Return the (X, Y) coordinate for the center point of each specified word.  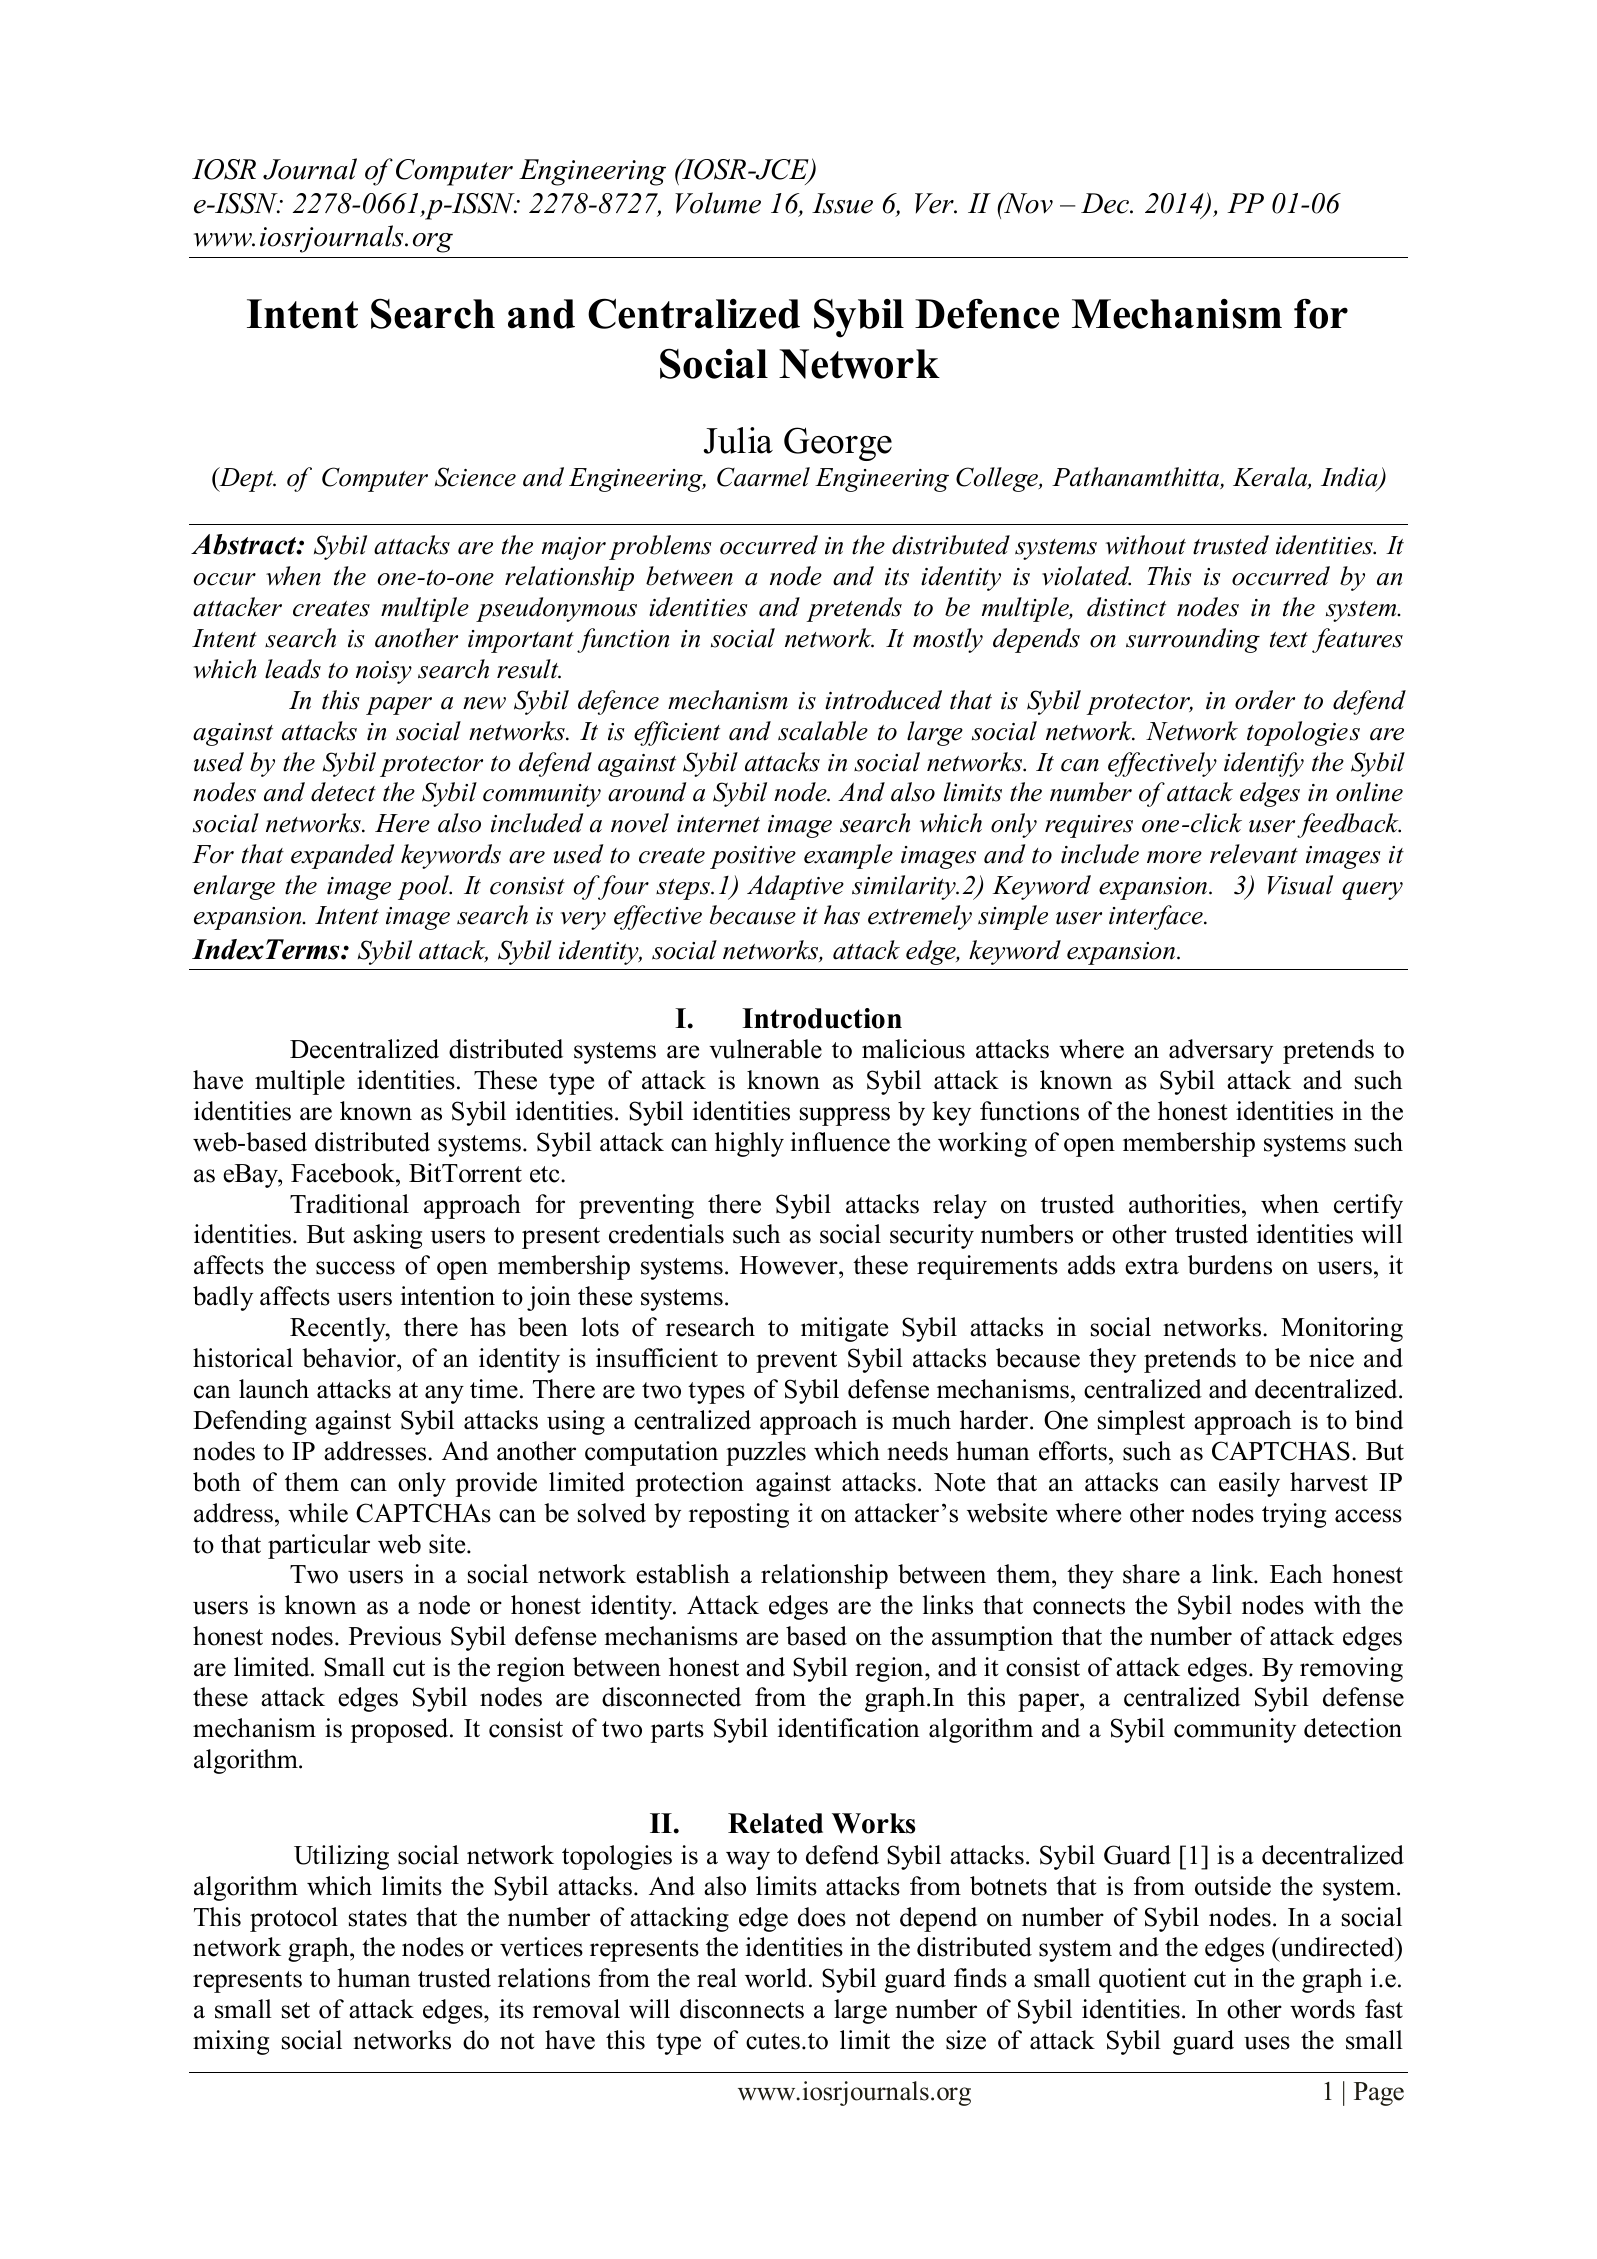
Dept (246, 479)
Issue (842, 203)
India (1350, 478)
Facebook (344, 1173)
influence (840, 1142)
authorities (1184, 1204)
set (296, 2010)
